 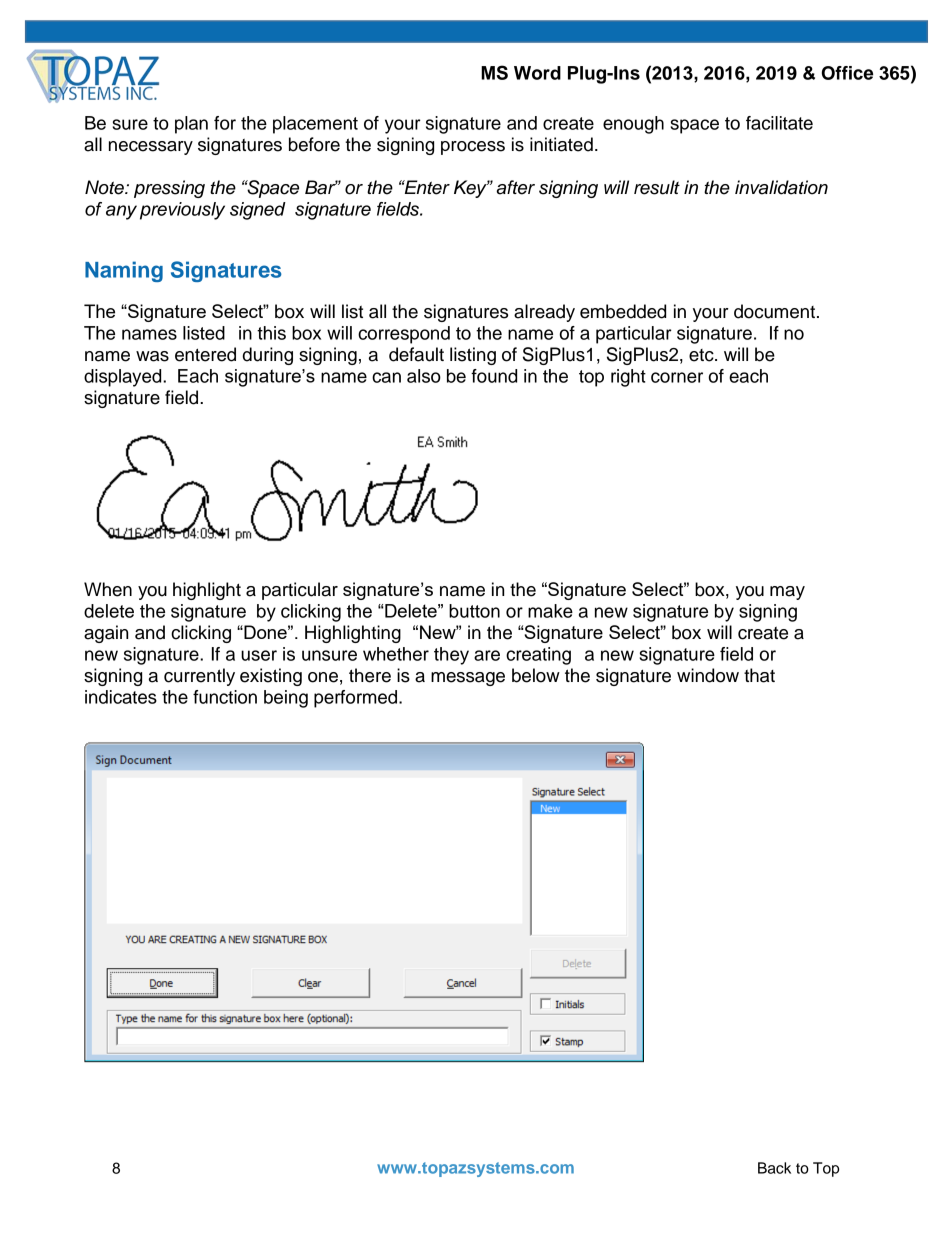 I want to click on displayed, so click(x=124, y=378).
